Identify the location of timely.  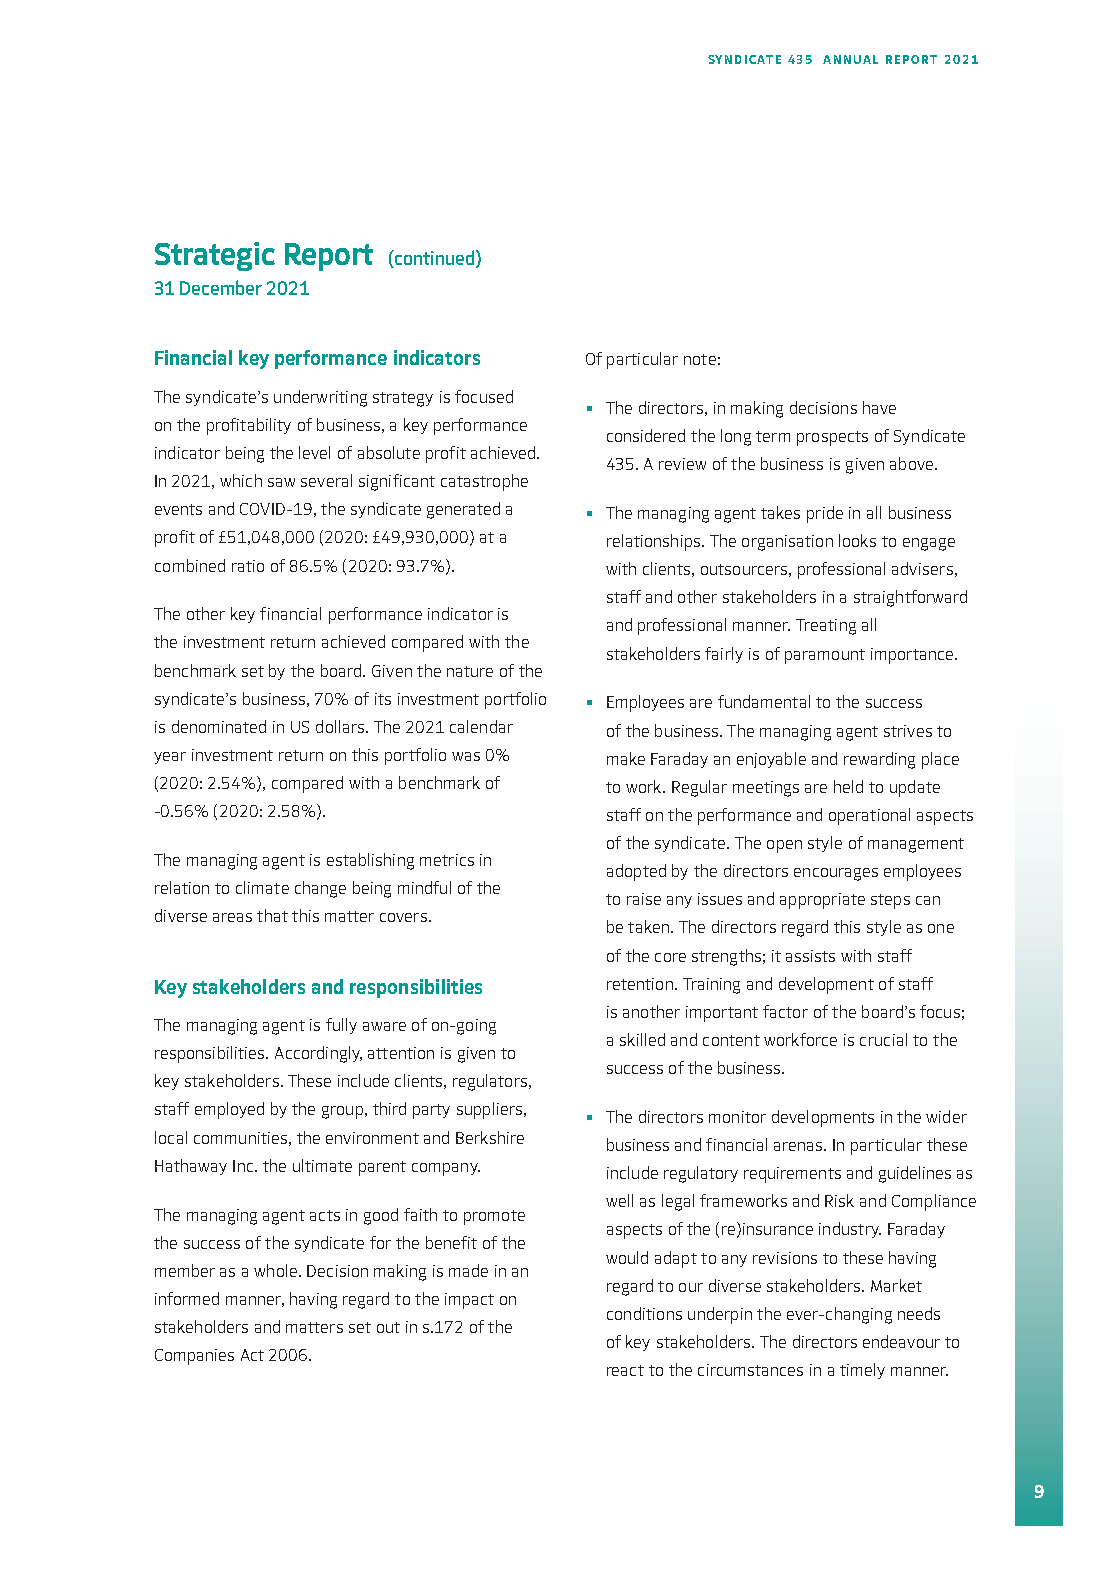
(862, 1371).
